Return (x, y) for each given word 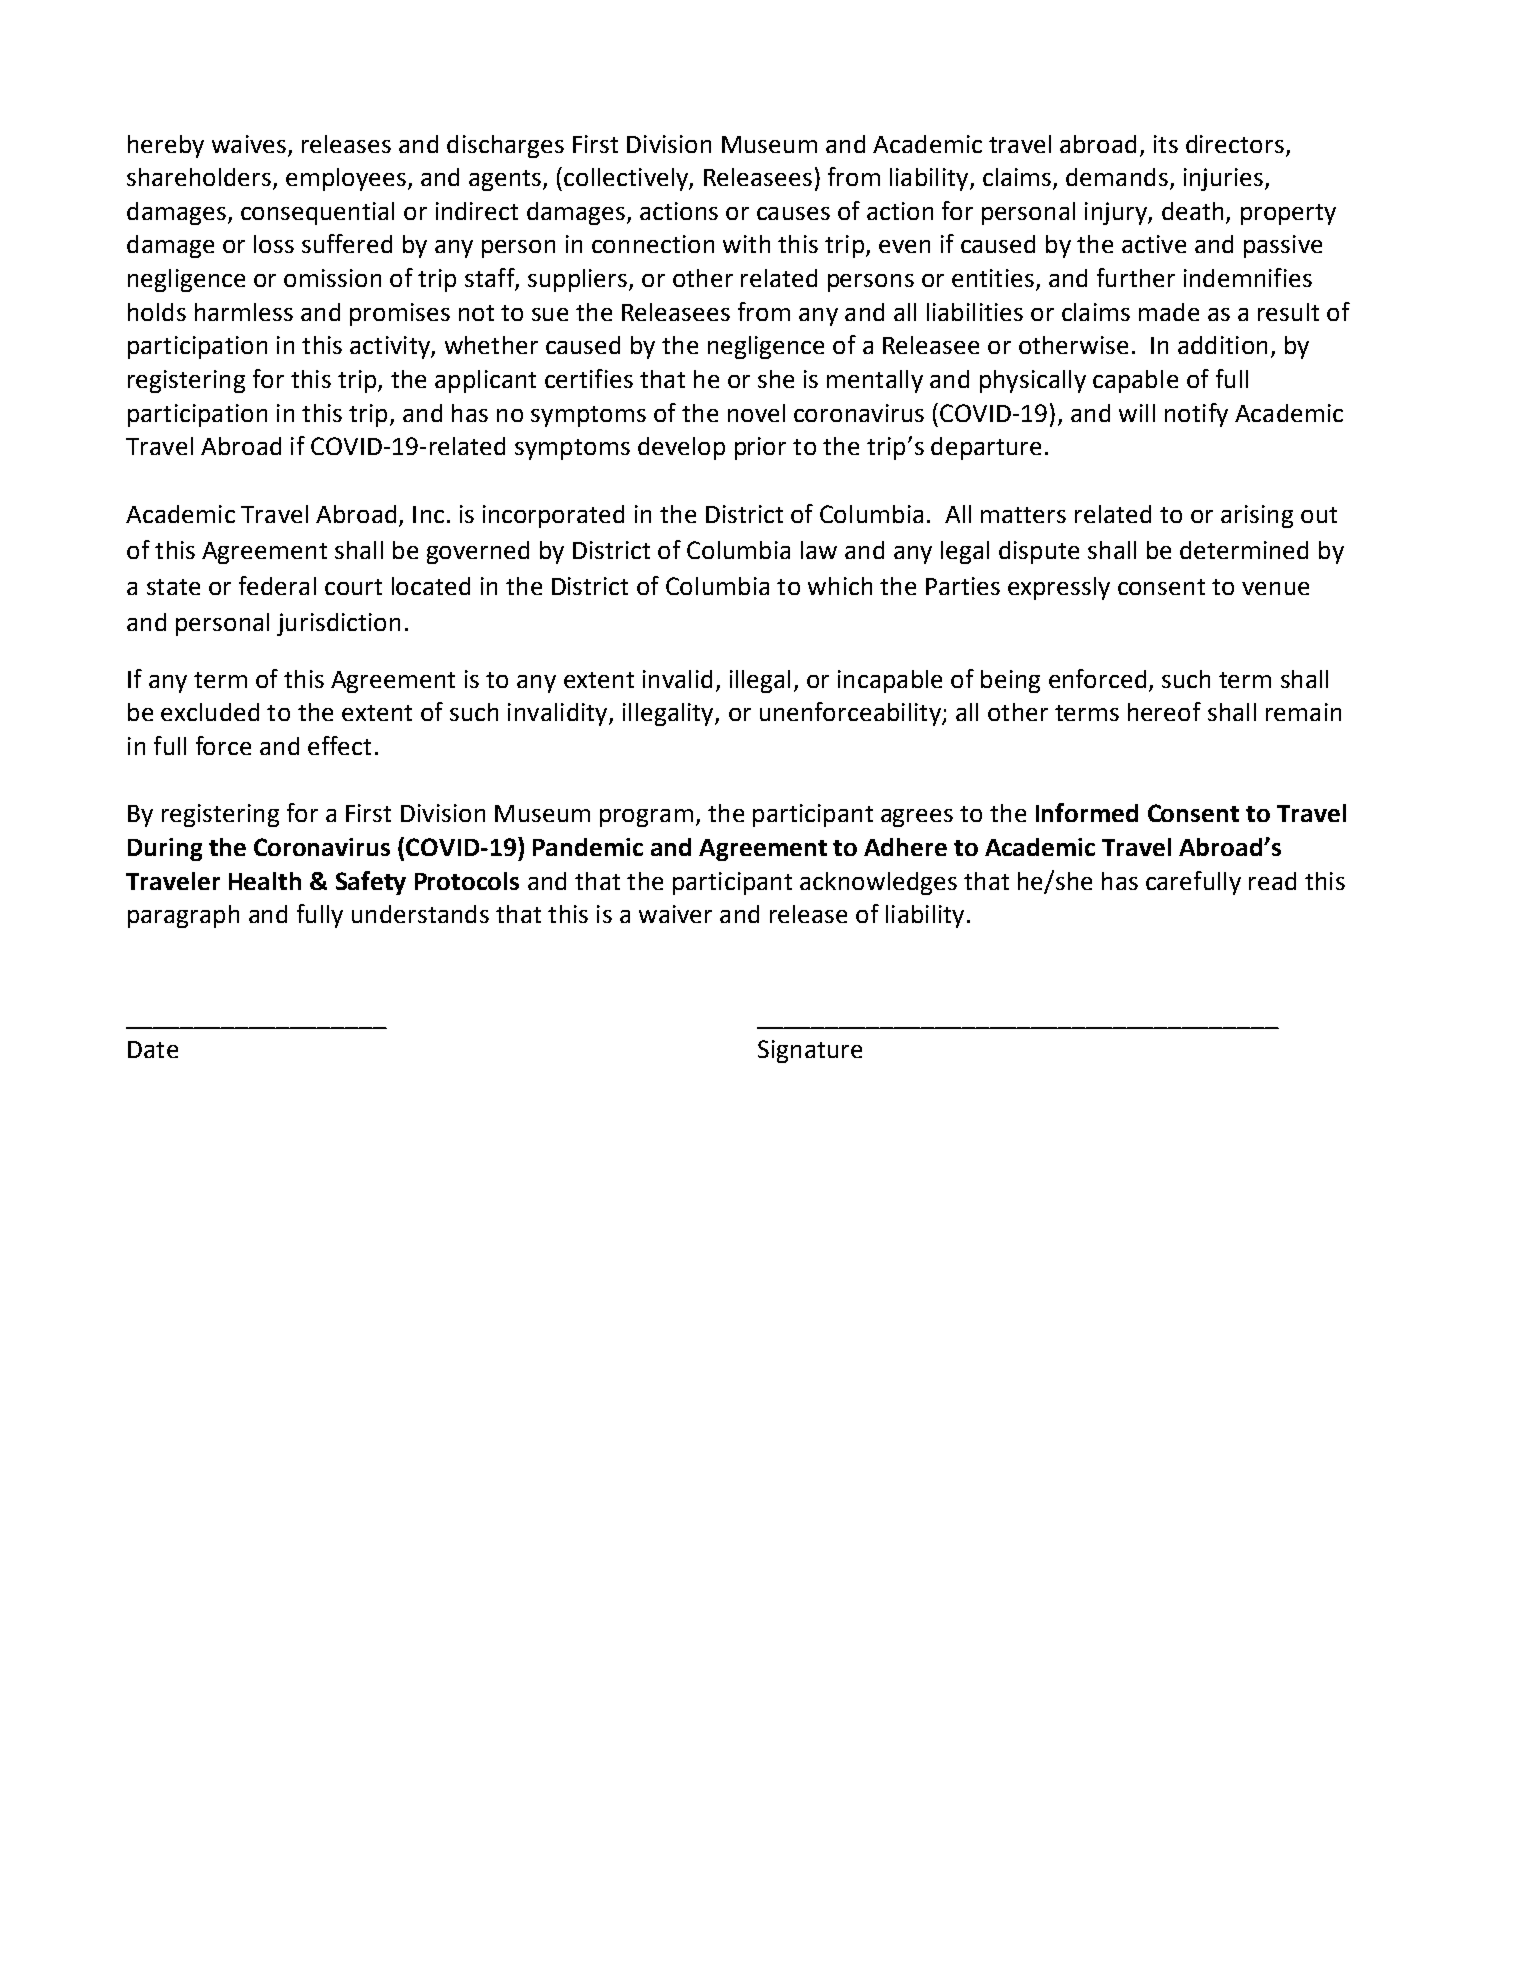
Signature (810, 1051)
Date (153, 1049)
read (1272, 881)
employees (346, 179)
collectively (627, 179)
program (646, 818)
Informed (1087, 812)
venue (1275, 588)
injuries (1223, 179)
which (840, 586)
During (165, 849)
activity (391, 347)
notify (1196, 415)
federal (277, 585)
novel (756, 413)
